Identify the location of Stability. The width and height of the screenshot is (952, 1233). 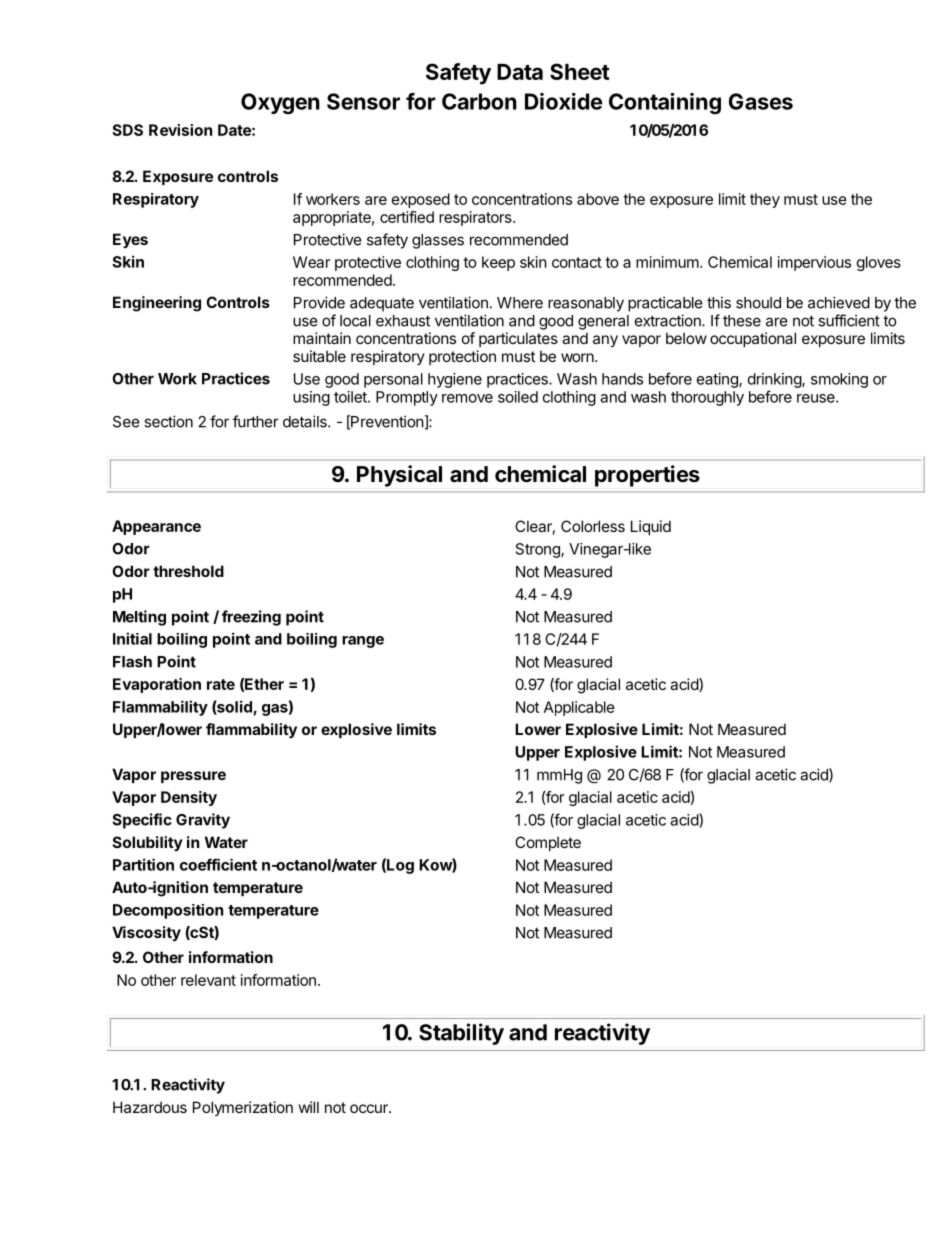
(461, 1034).
